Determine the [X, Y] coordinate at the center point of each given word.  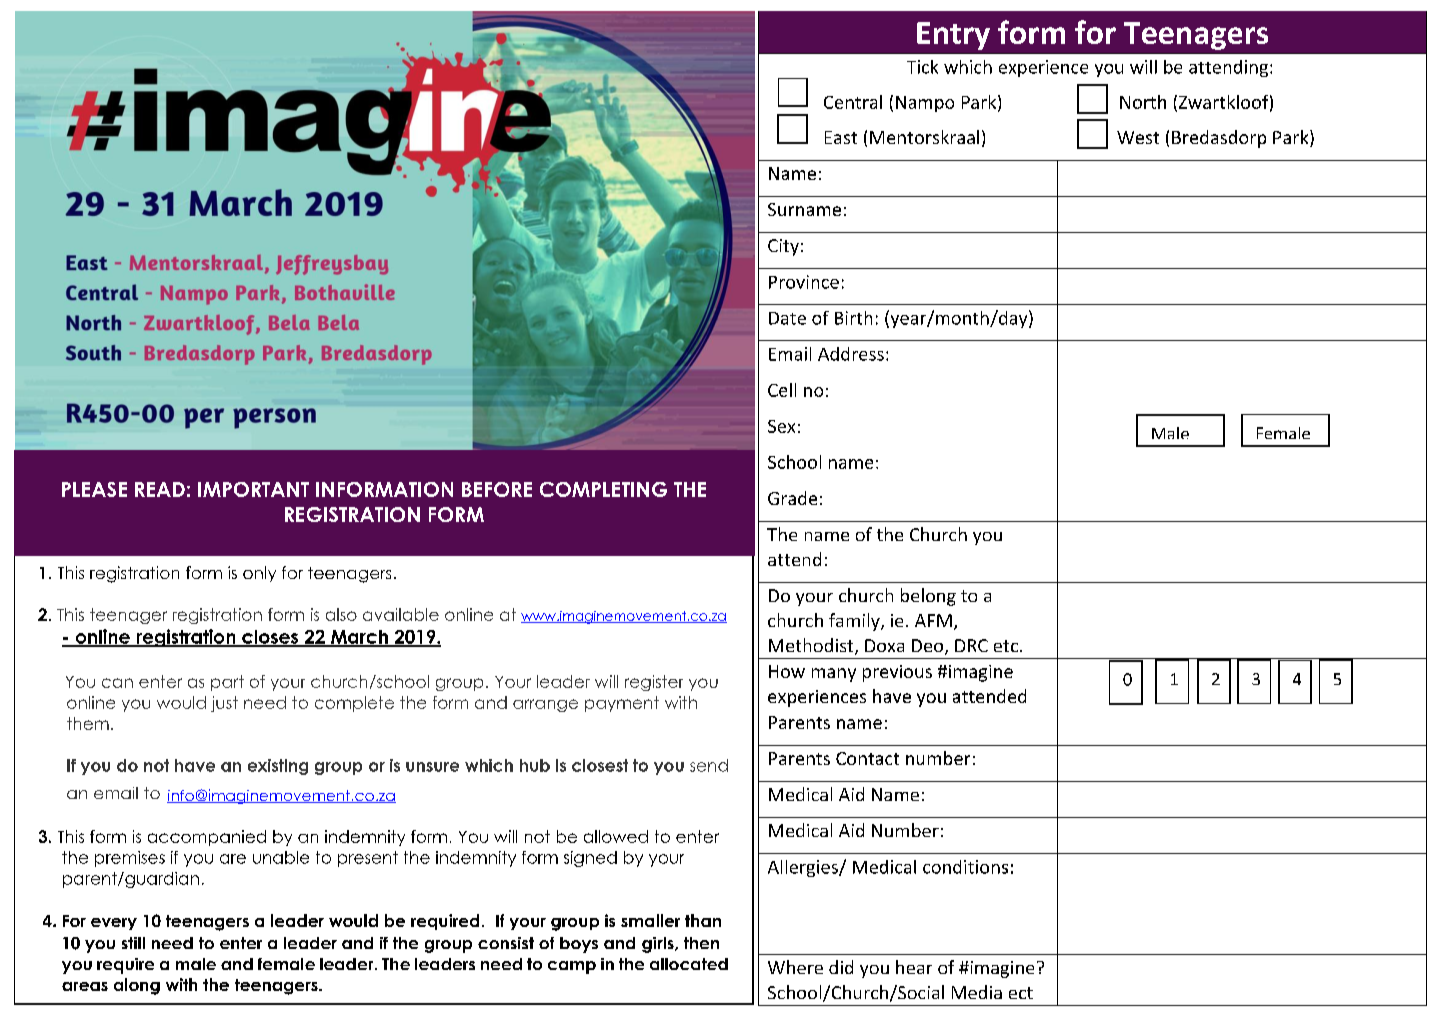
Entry [953, 36]
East [841, 137]
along [137, 986]
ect [1021, 993]
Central [853, 102]
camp [572, 967]
